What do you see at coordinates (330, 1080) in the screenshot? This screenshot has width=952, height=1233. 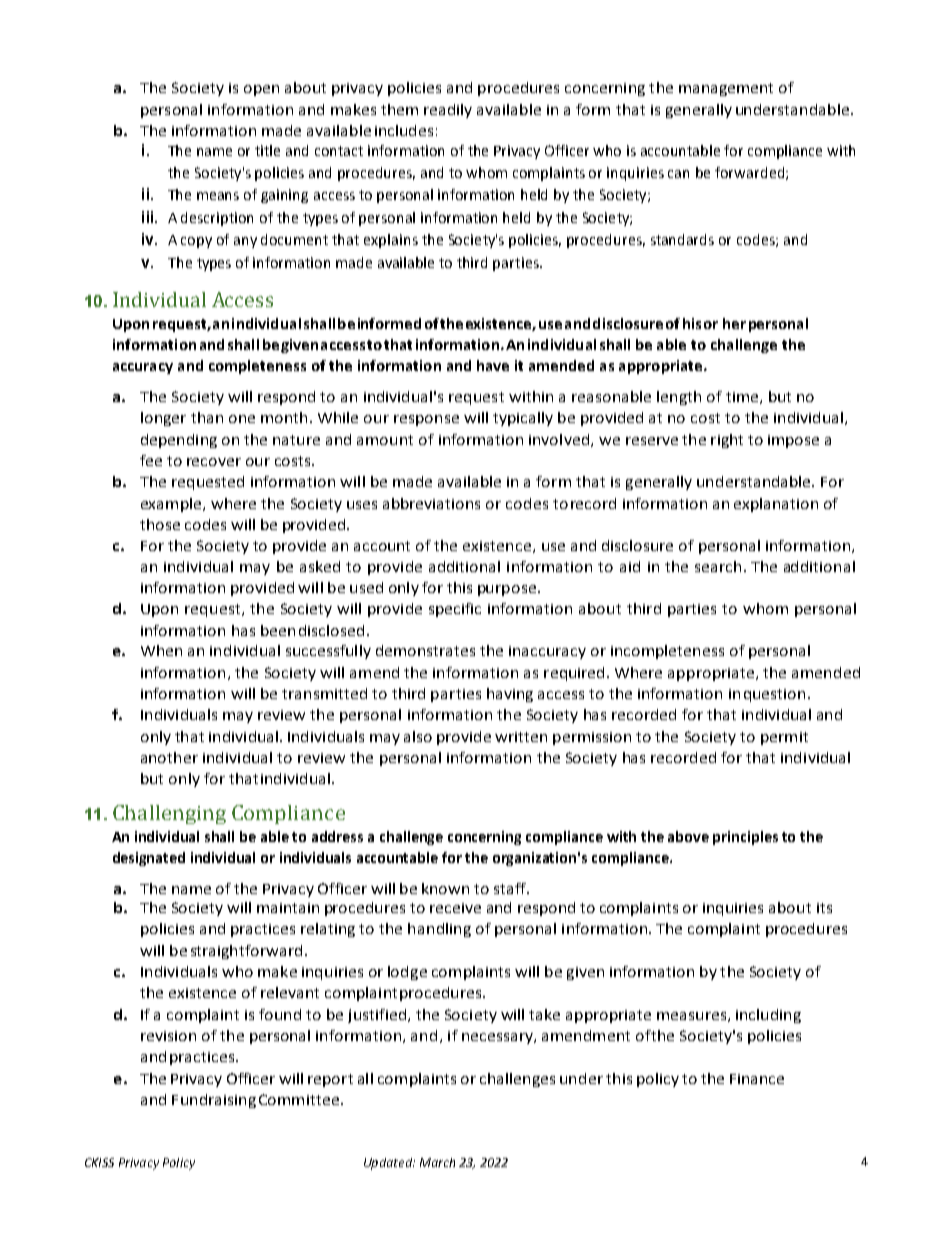 I see `report` at bounding box center [330, 1080].
